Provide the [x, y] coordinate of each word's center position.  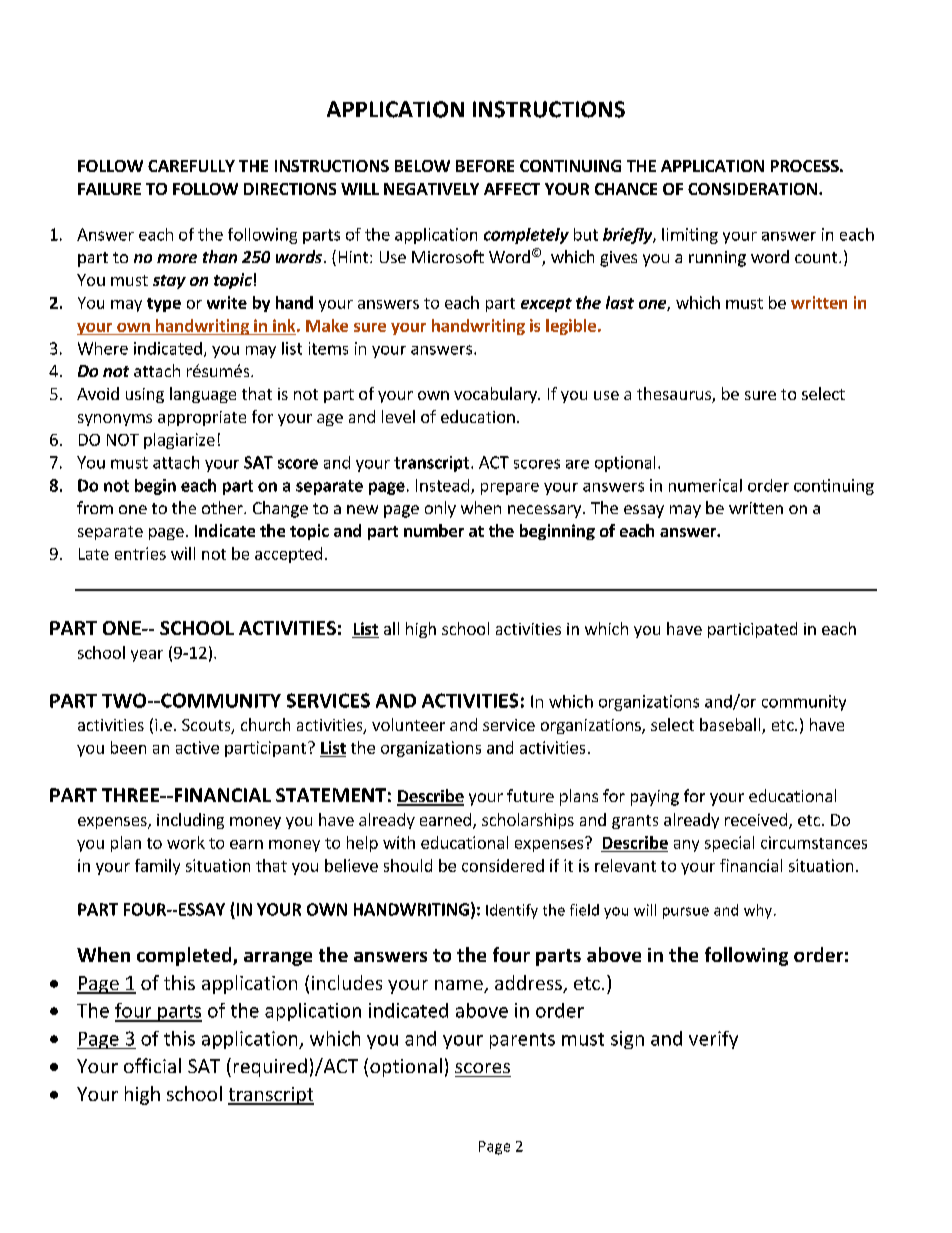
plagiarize [179, 441]
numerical [705, 485]
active [197, 747]
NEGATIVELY [431, 189]
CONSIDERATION [752, 189]
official [152, 1065]
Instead [442, 485]
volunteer [408, 724]
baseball [731, 726]
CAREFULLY [191, 166]
